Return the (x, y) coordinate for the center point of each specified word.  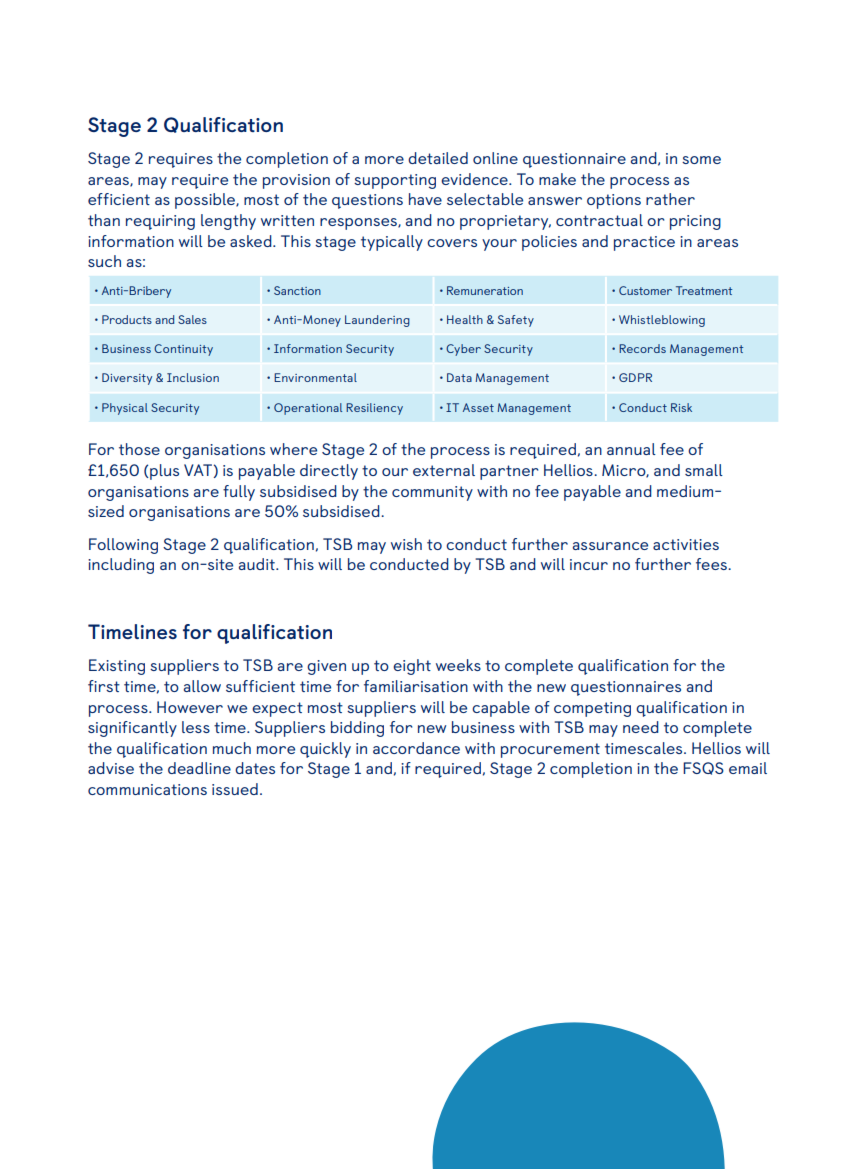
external (444, 470)
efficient (119, 199)
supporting (395, 181)
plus (163, 472)
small (704, 470)
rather (670, 199)
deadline (199, 768)
